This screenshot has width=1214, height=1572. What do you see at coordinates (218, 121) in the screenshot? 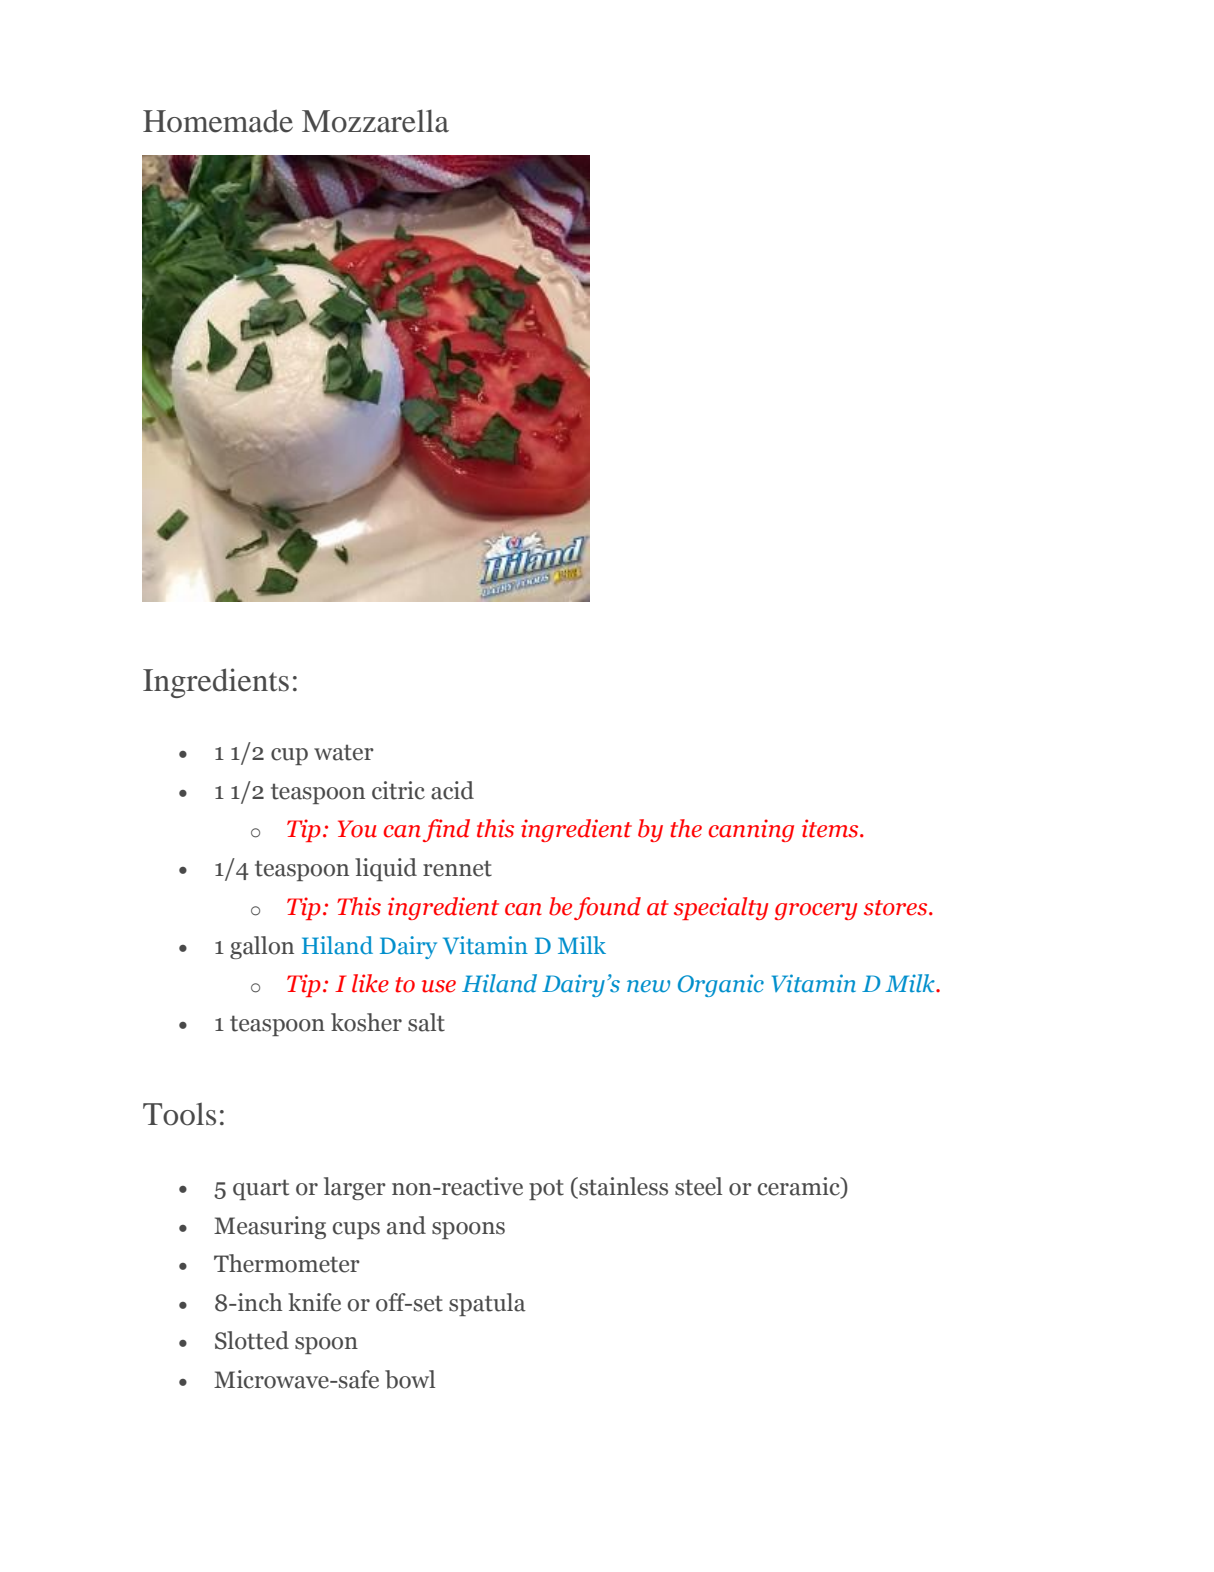
I see `Homemade` at bounding box center [218, 121].
